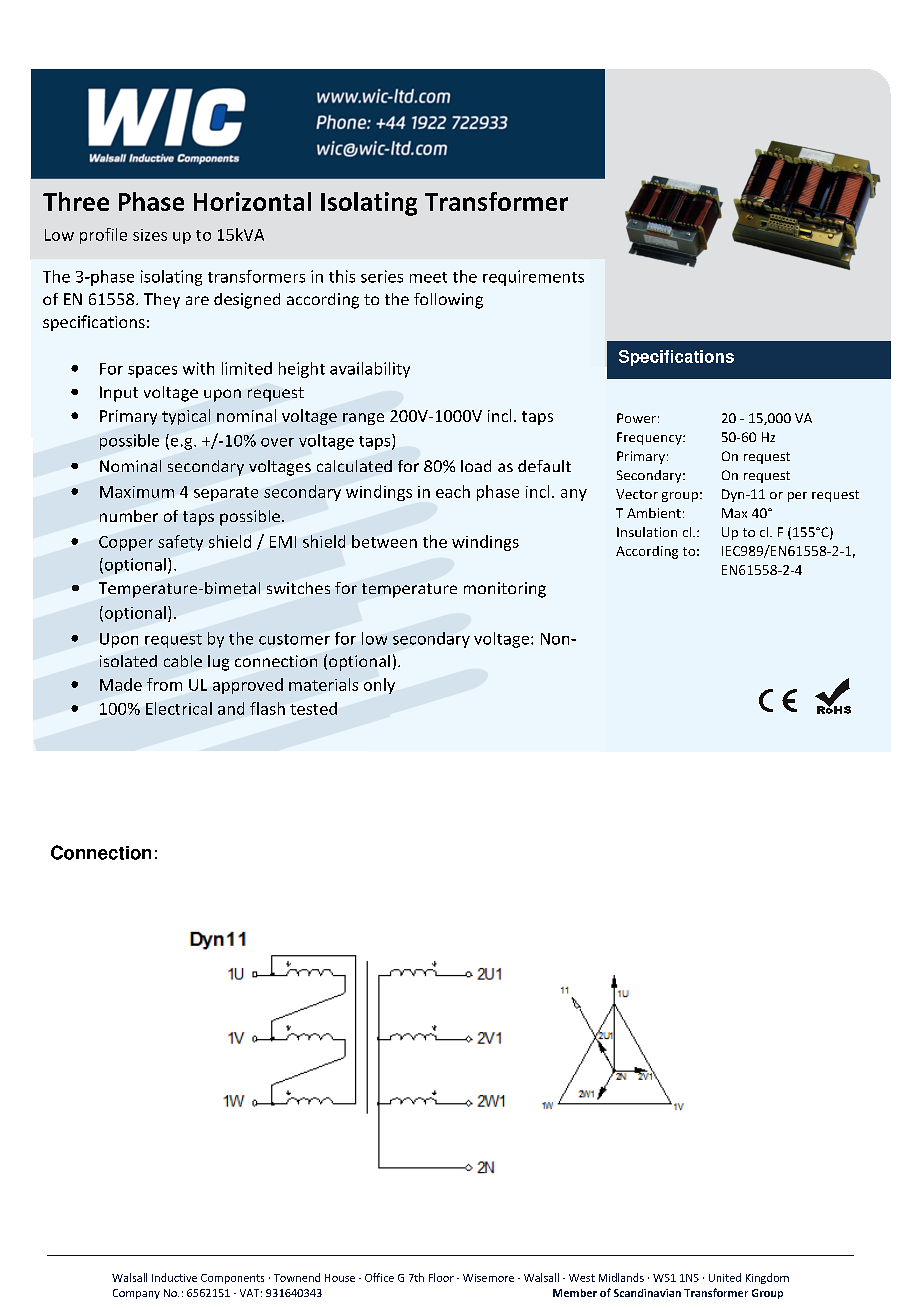 This screenshot has height=1308, width=924. I want to click on series, so click(382, 276).
